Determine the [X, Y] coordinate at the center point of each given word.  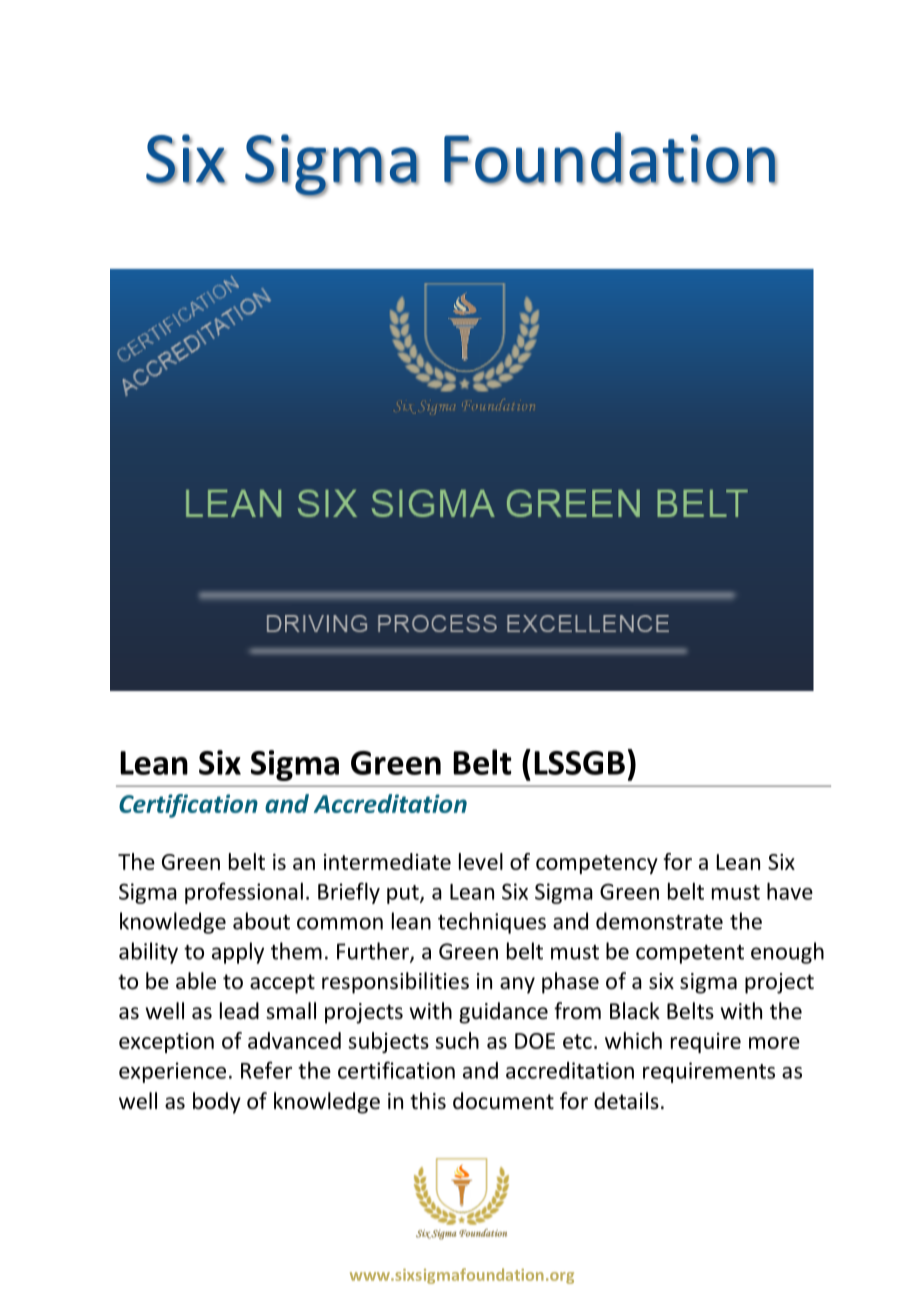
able [196, 981]
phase [570, 983]
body [217, 1103]
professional [244, 893]
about [261, 921]
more [774, 1043]
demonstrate [659, 921]
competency [597, 864]
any [517, 985]
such [457, 1040]
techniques [492, 923]
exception [166, 1043]
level [481, 861]
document [503, 1101]
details [626, 1101]
